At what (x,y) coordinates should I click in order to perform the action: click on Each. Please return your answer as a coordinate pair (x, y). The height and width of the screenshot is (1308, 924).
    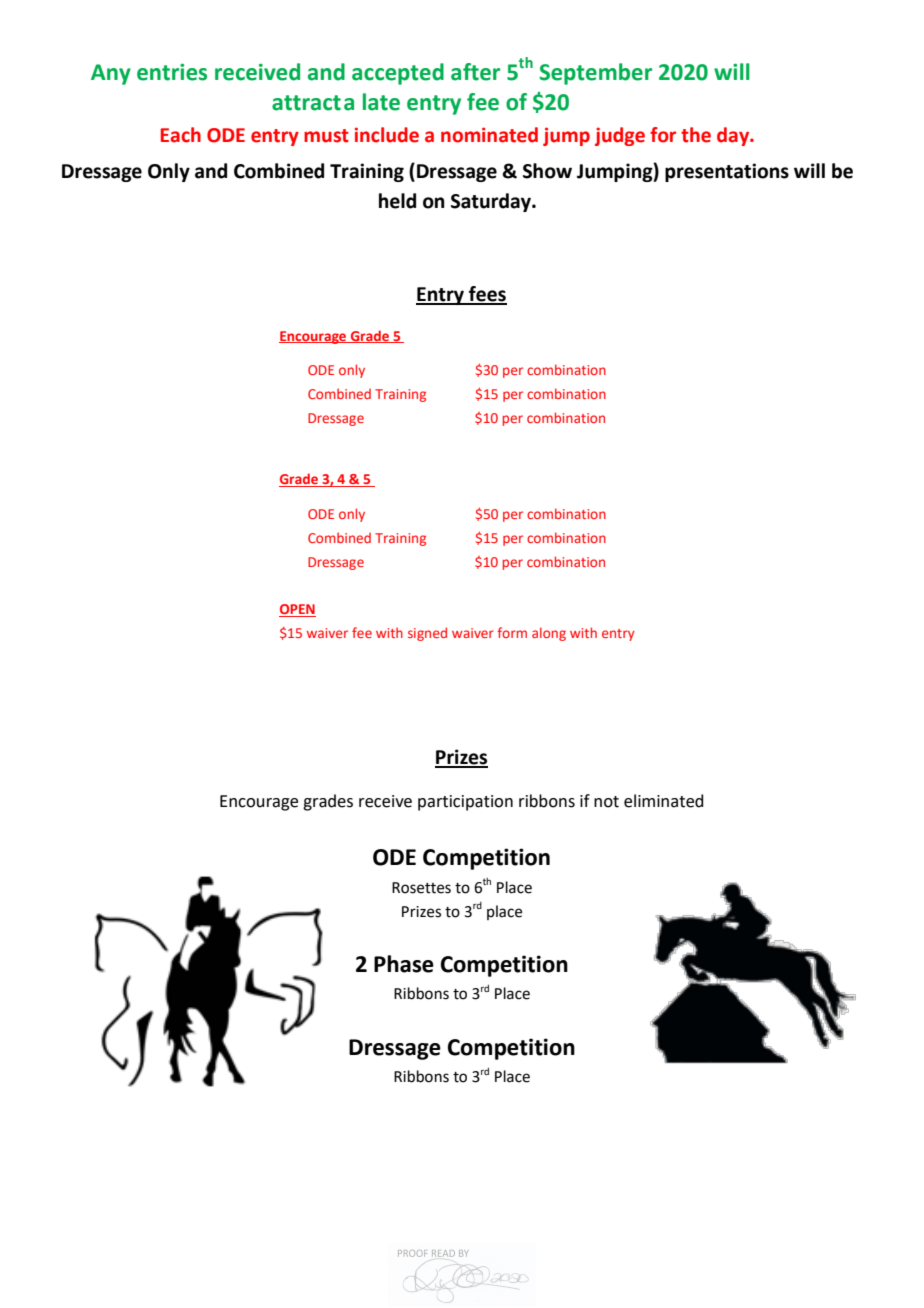
    Looking at the image, I should click on (181, 135).
